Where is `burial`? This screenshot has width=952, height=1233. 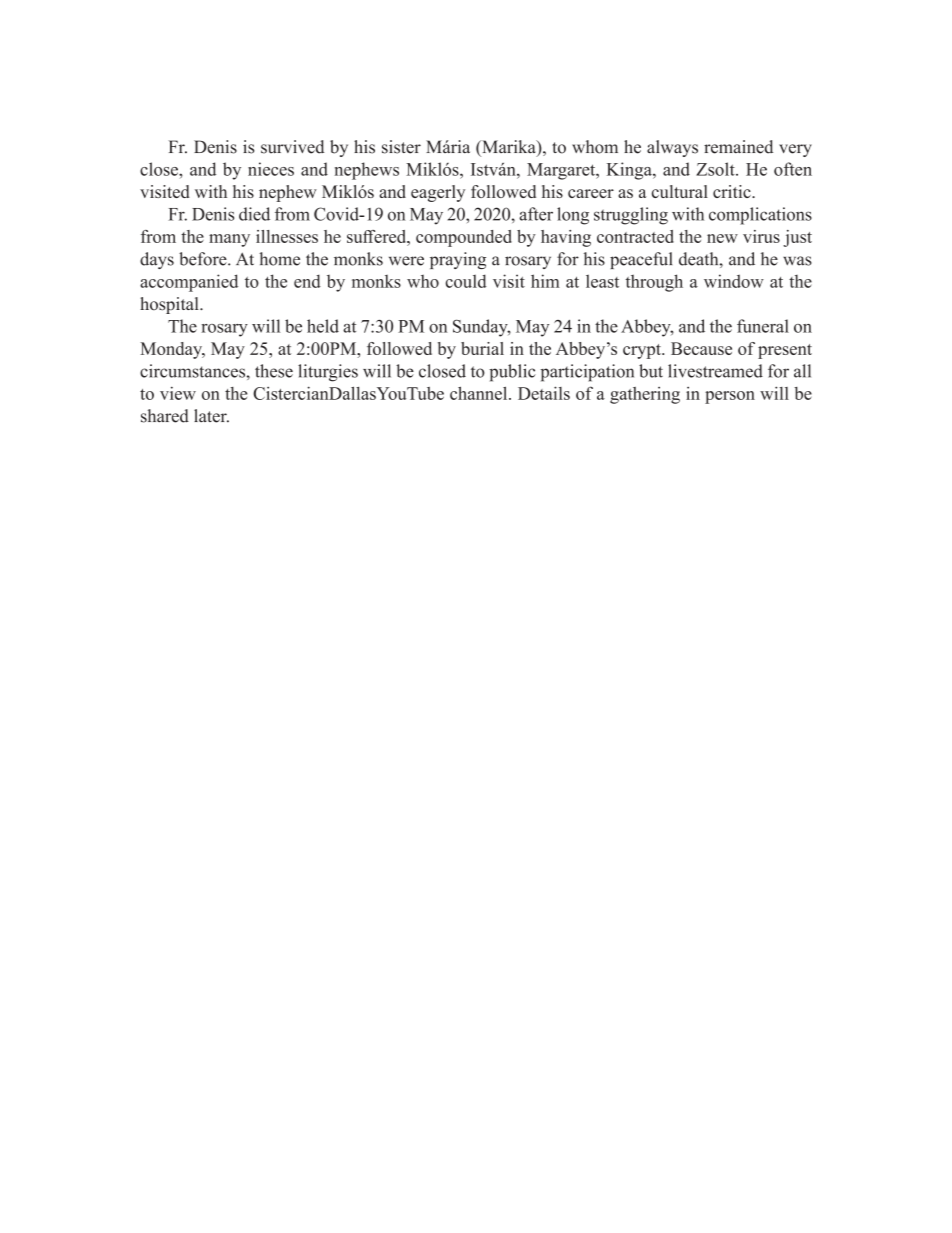
burial is located at coordinates (482, 348).
